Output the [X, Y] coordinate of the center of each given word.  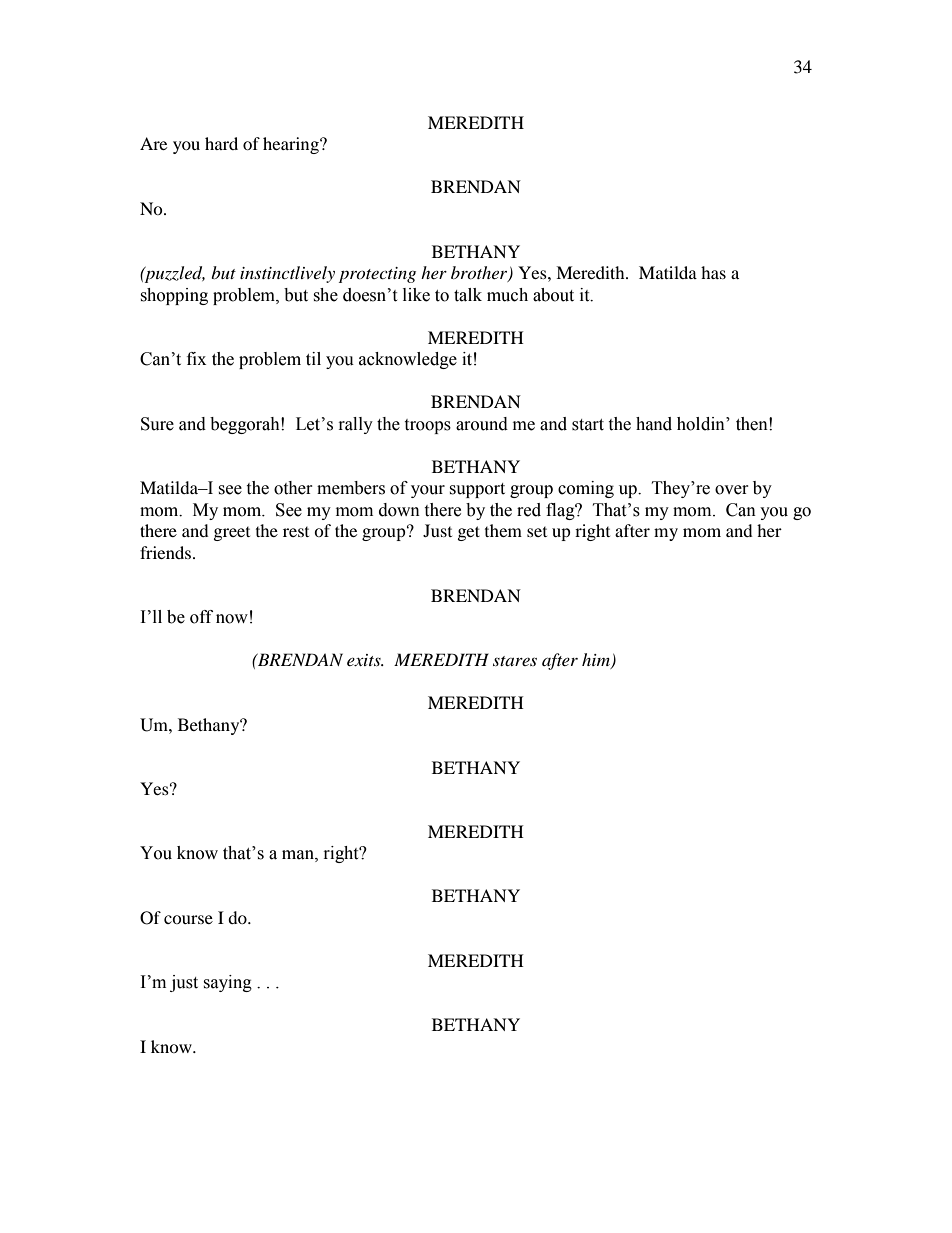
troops [427, 426]
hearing [292, 145]
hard [221, 143]
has [713, 272]
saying [227, 983]
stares [515, 661]
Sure [157, 424]
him [597, 661]
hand [654, 424]
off [201, 617]
